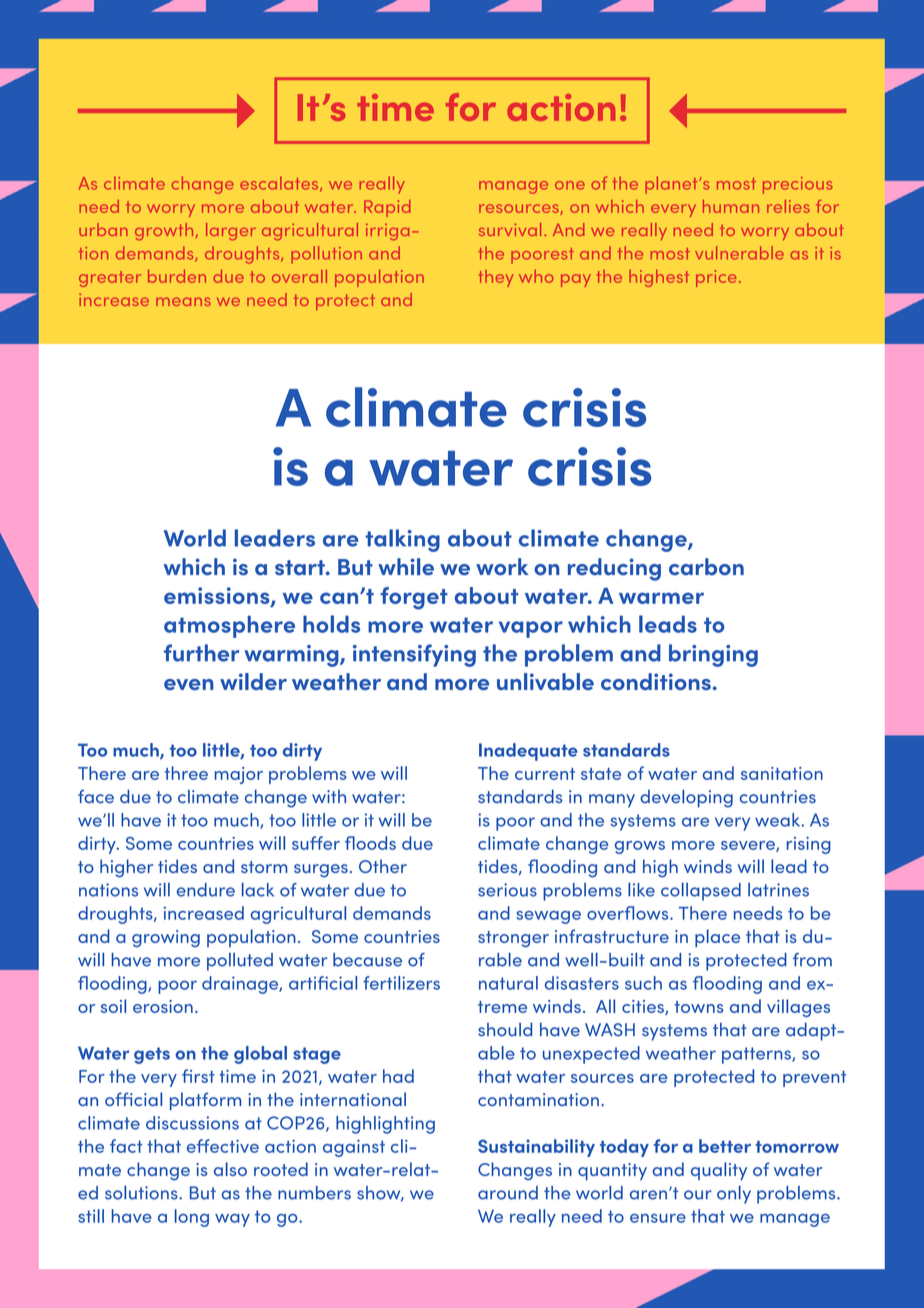  Describe the element at coordinates (218, 597) in the screenshot. I see `emissions` at that location.
